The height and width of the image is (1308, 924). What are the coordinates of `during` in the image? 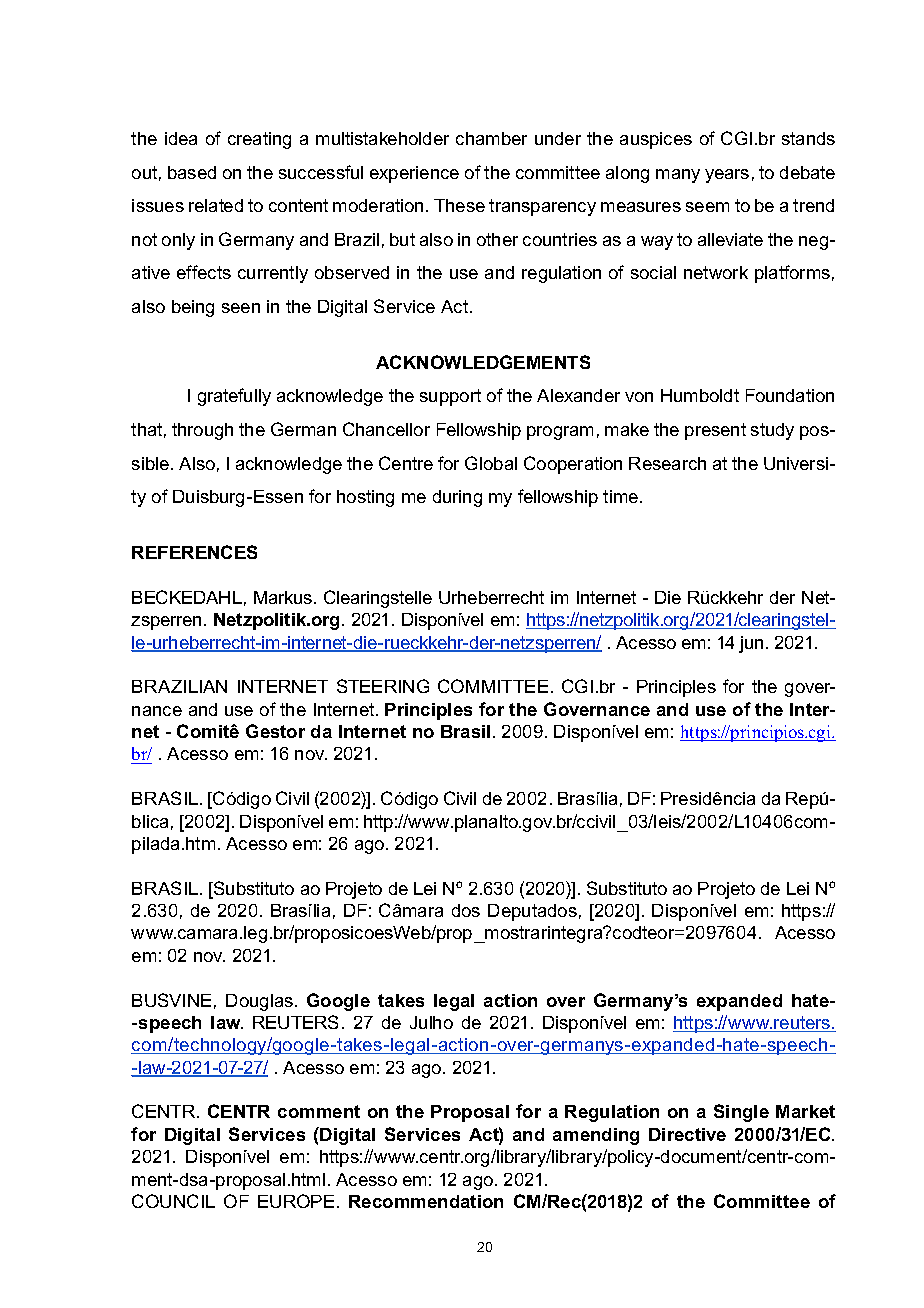 It's located at (457, 498).
